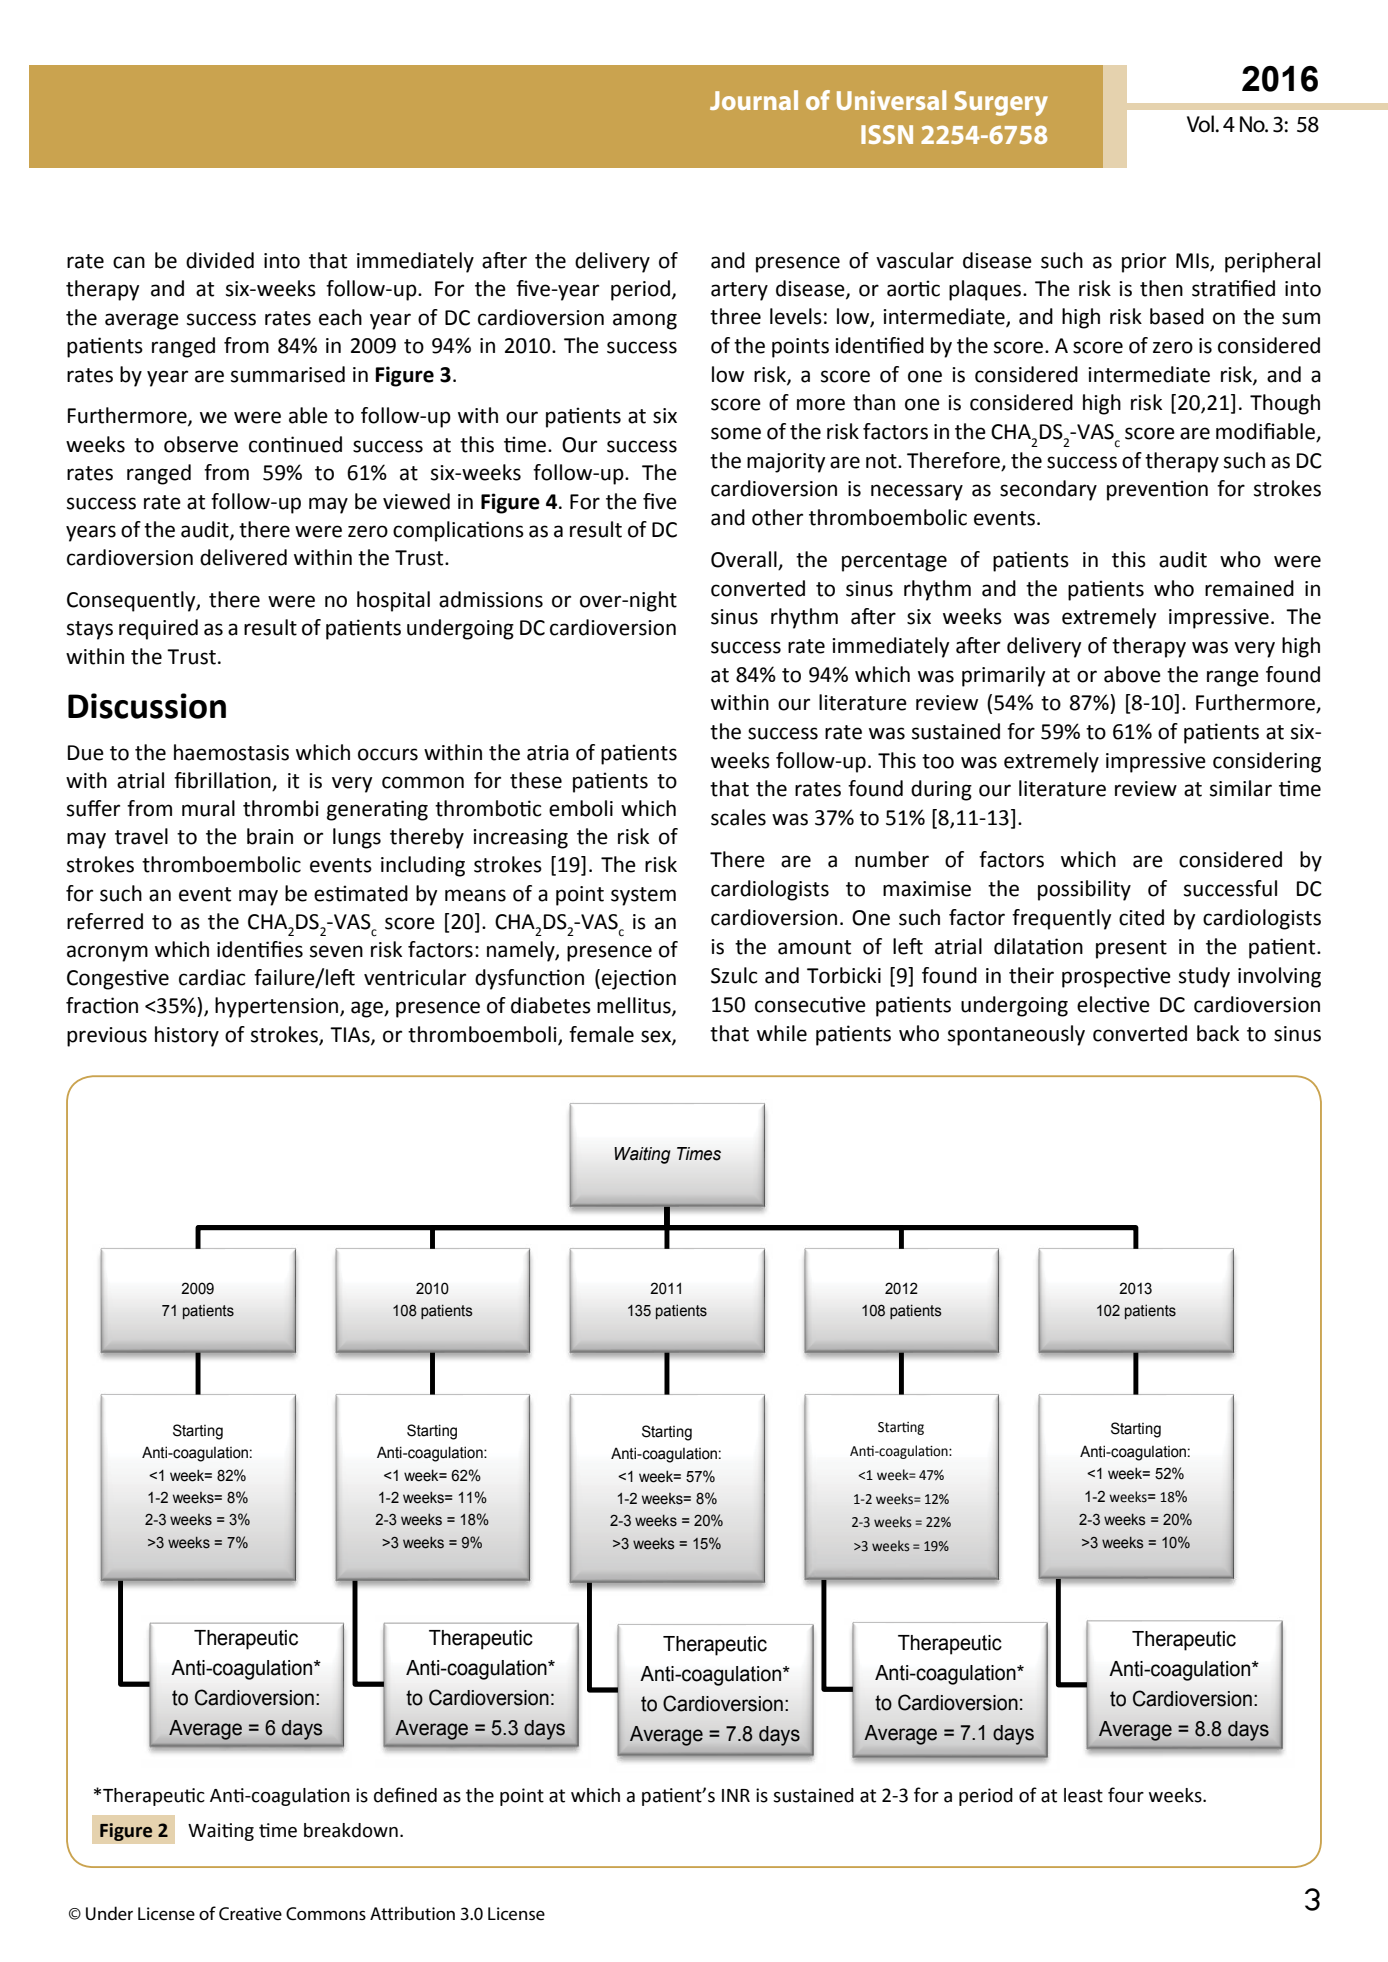 This screenshot has height=1962, width=1388. Describe the element at coordinates (635, 1006) in the screenshot. I see `mellitus` at that location.
